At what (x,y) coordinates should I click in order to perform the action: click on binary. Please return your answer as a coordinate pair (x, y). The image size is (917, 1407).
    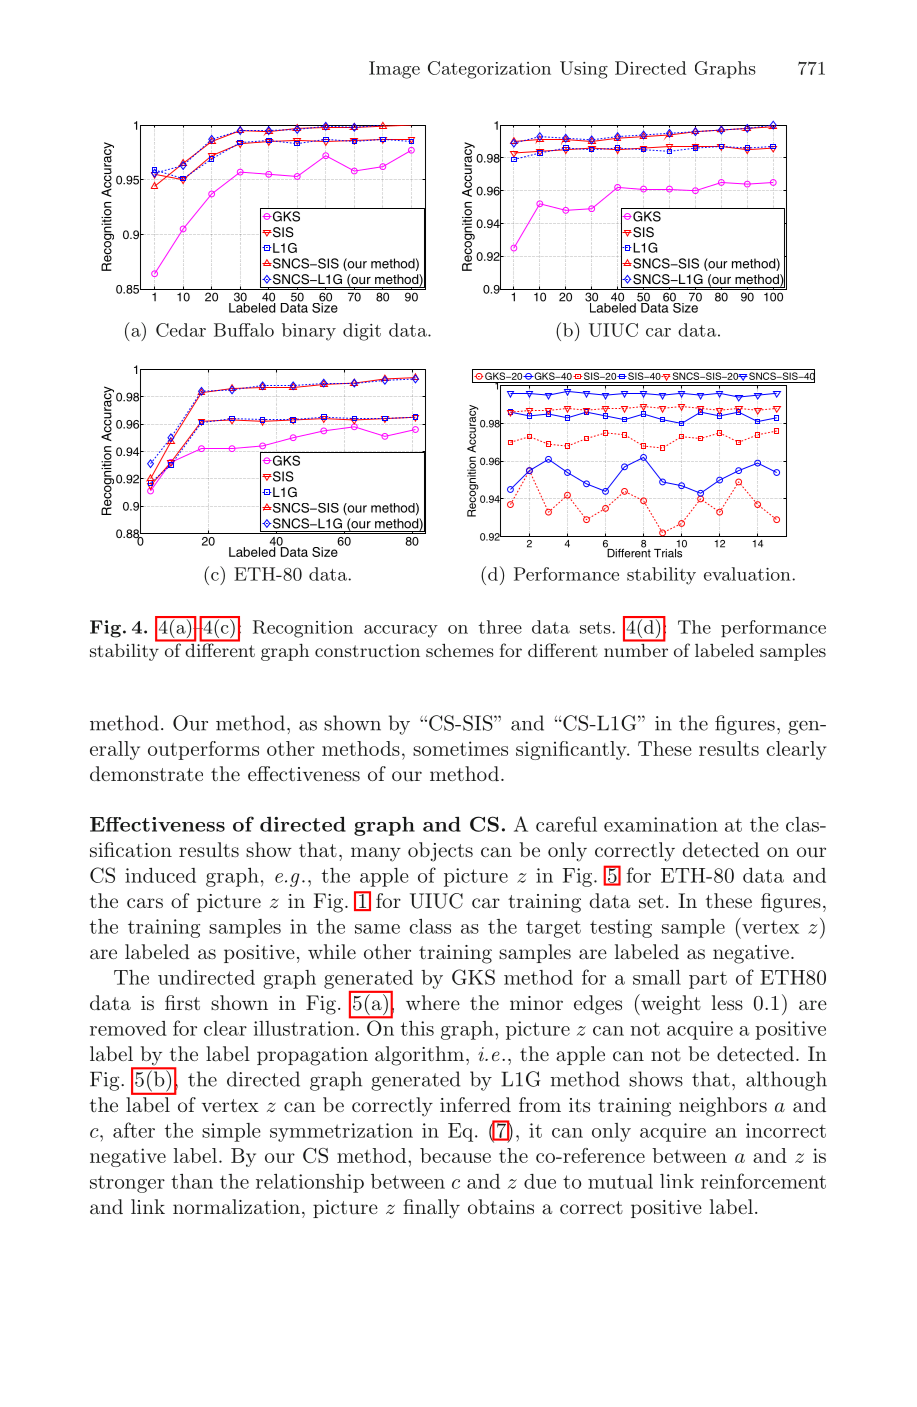
    Looking at the image, I should click on (309, 332).
